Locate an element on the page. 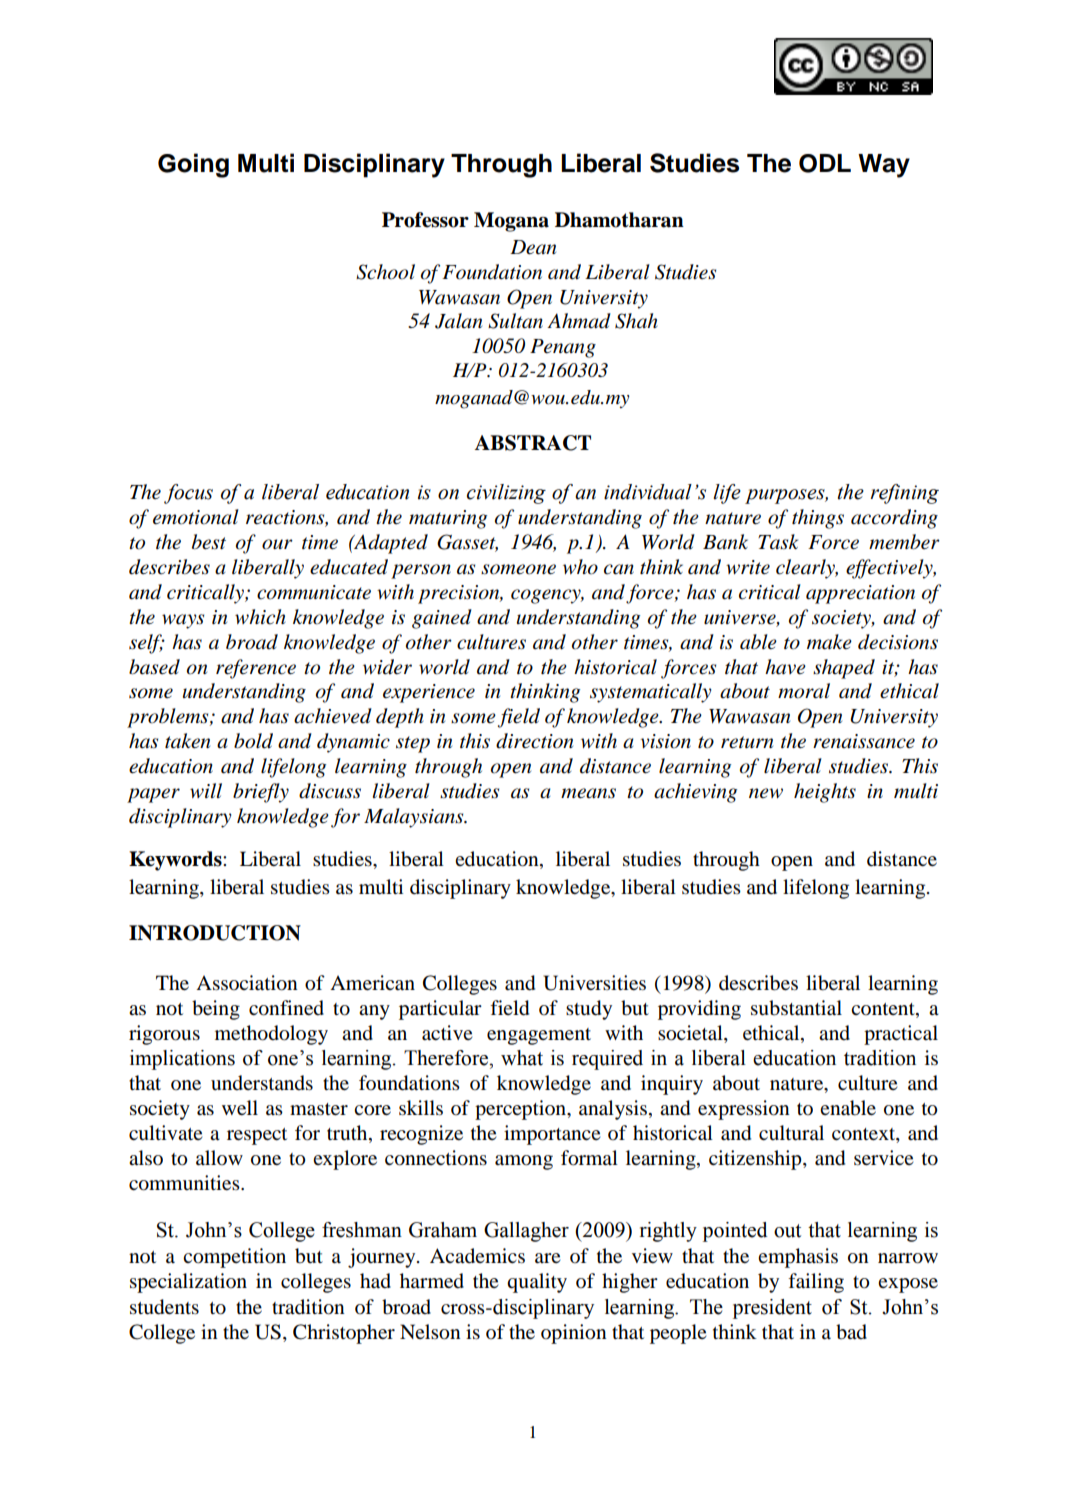  failing is located at coordinates (816, 1283).
